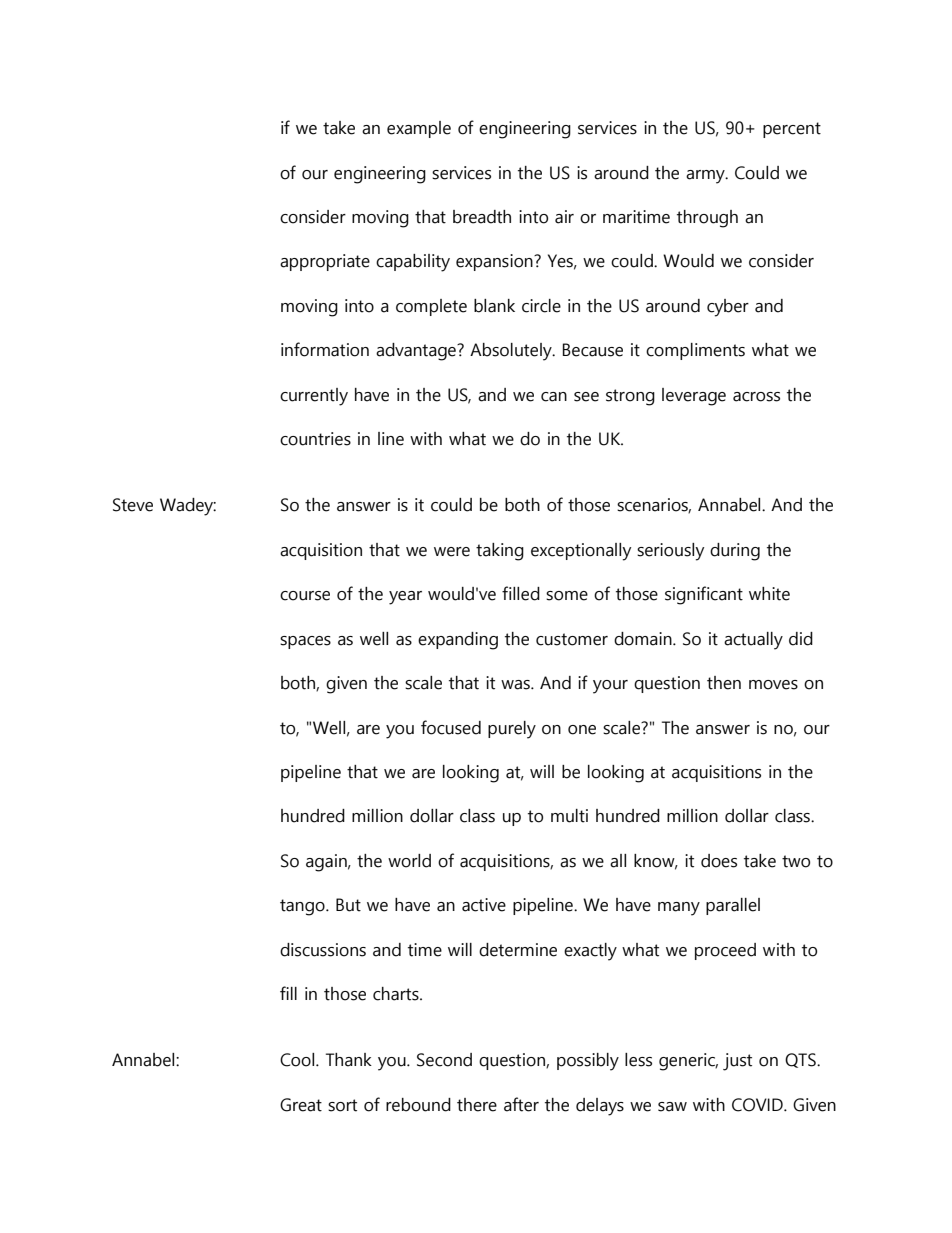 The width and height of the screenshot is (952, 1233). I want to click on appropriate, so click(325, 262).
